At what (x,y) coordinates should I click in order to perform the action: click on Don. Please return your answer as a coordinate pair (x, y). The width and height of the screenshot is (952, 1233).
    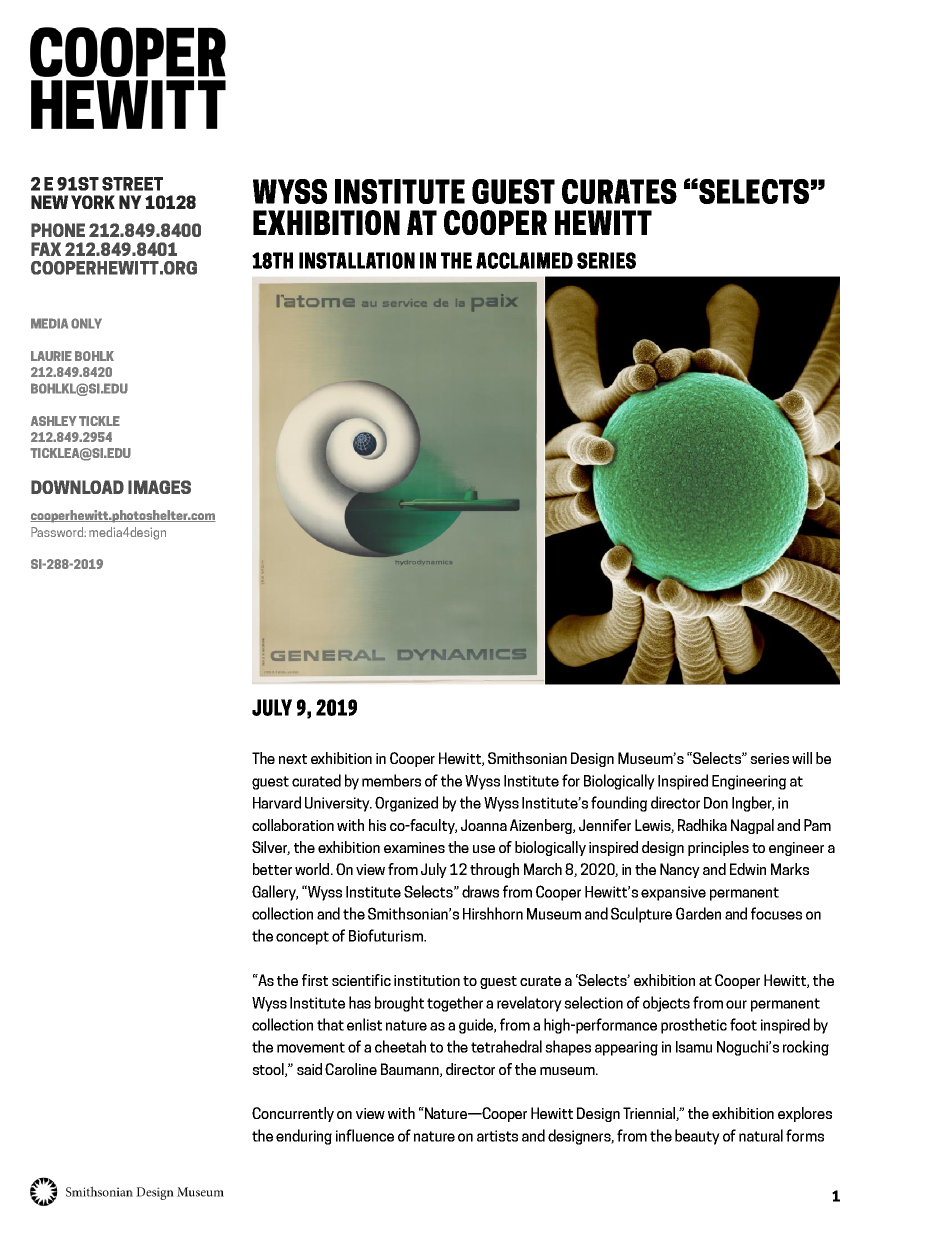
    Looking at the image, I should click on (716, 803).
